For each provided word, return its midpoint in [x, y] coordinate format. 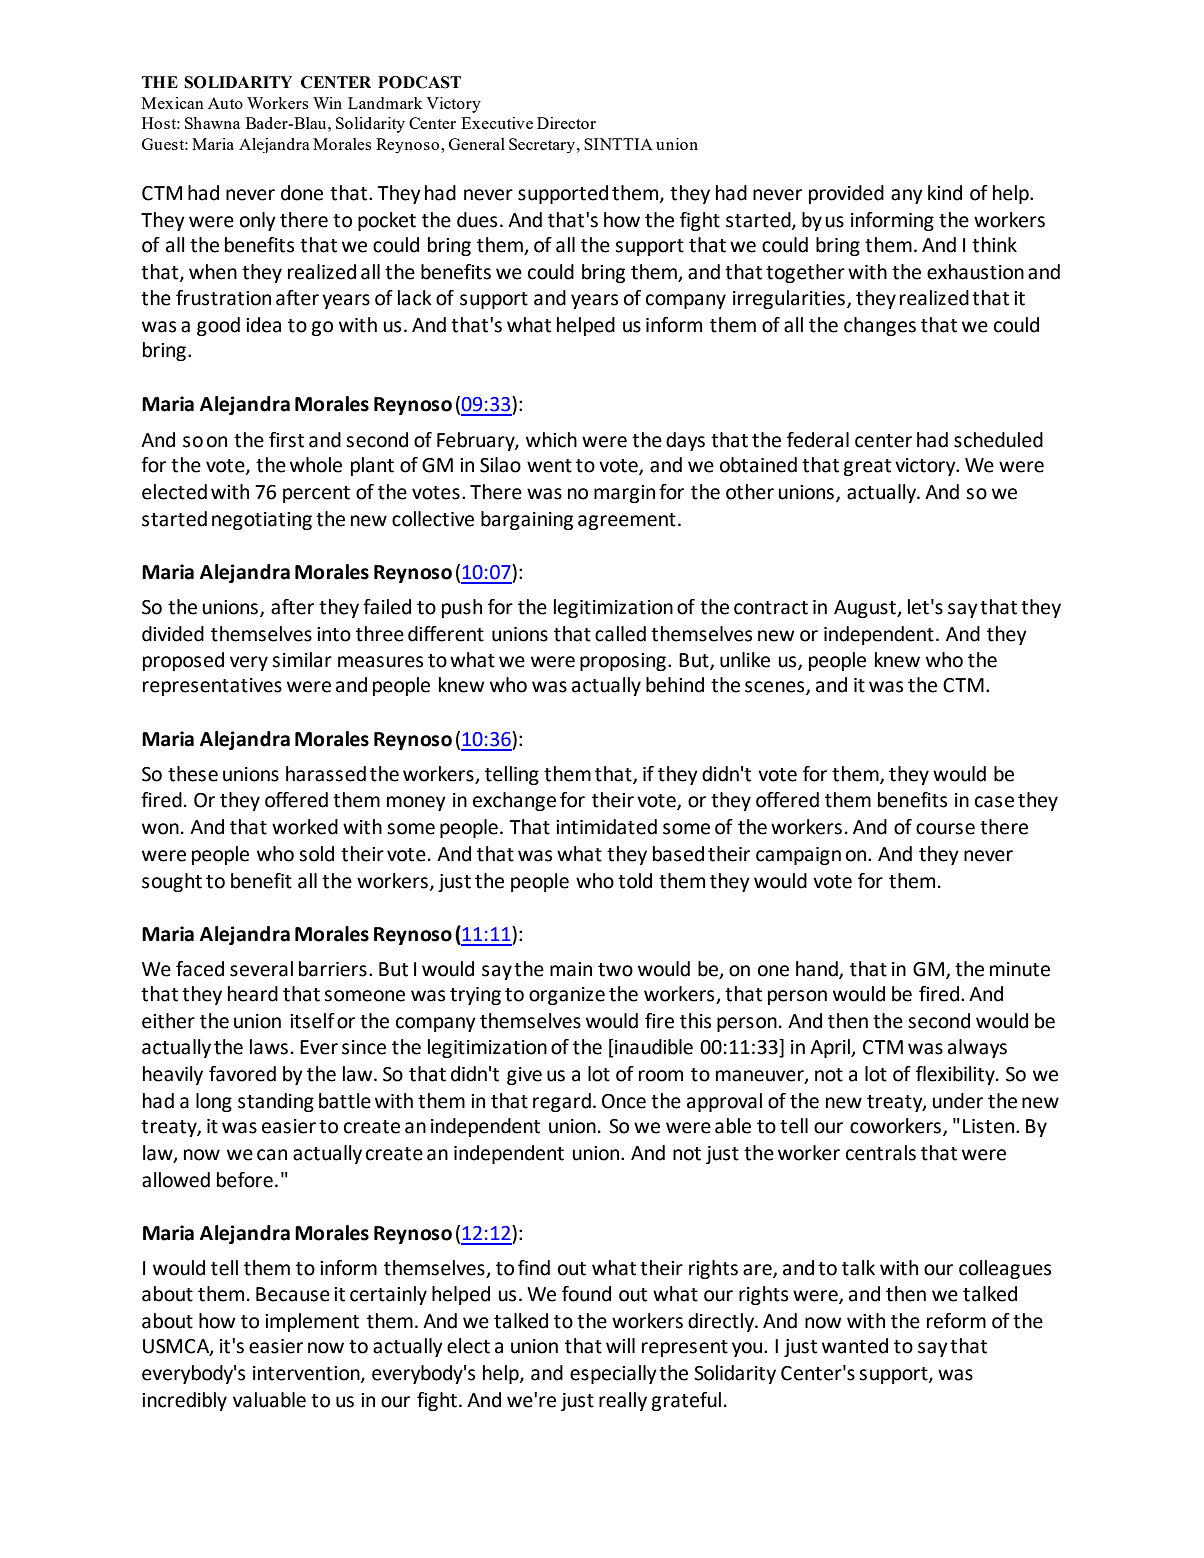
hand [818, 969]
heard [253, 994]
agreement [627, 521]
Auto [225, 103]
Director [566, 123]
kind [945, 193]
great [867, 467]
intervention [307, 1374]
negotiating [262, 521]
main [571, 969]
